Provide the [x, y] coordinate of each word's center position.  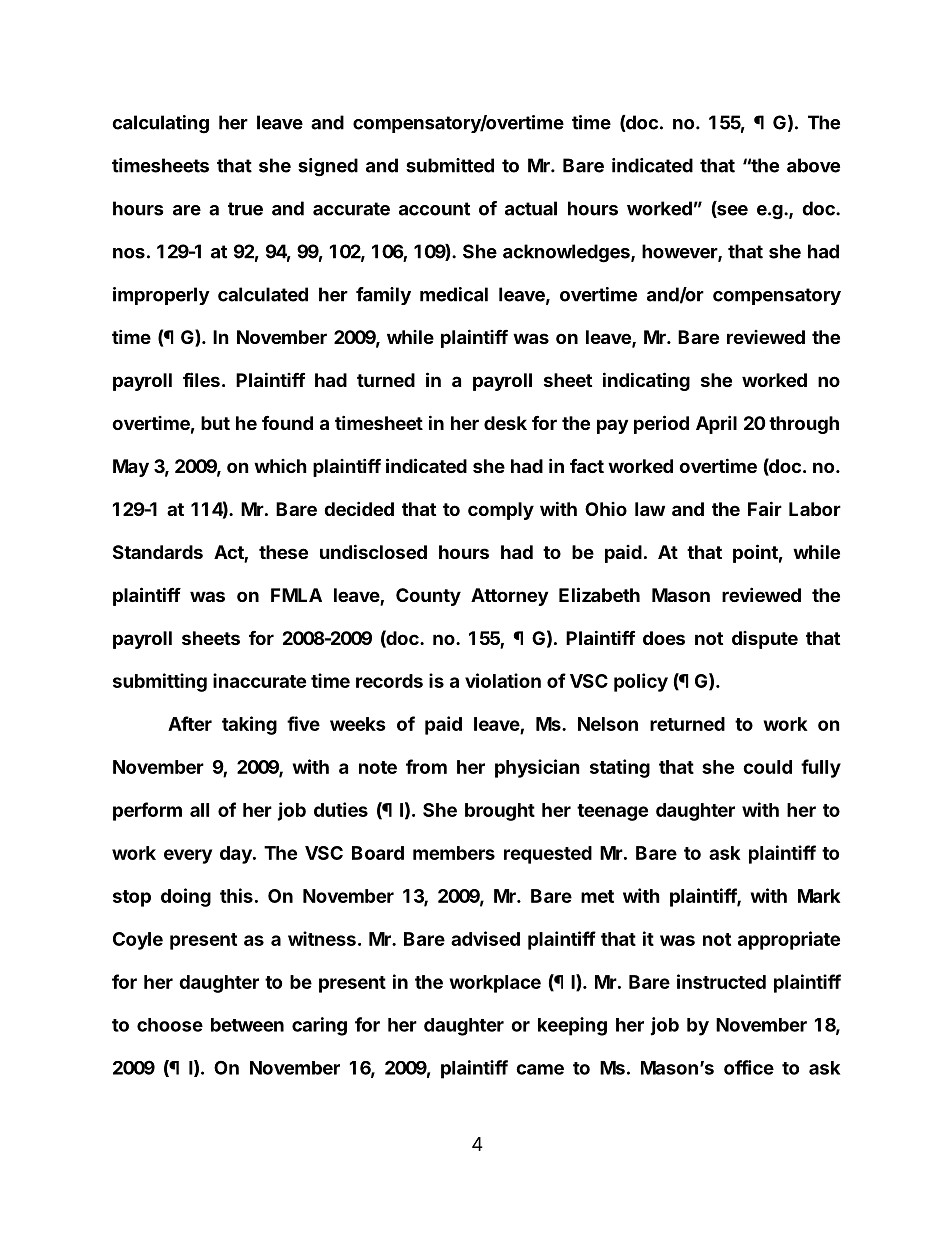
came [540, 1069]
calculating [160, 124]
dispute [765, 640]
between [247, 1025]
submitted [450, 165]
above [813, 165]
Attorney [509, 597]
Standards [158, 552]
